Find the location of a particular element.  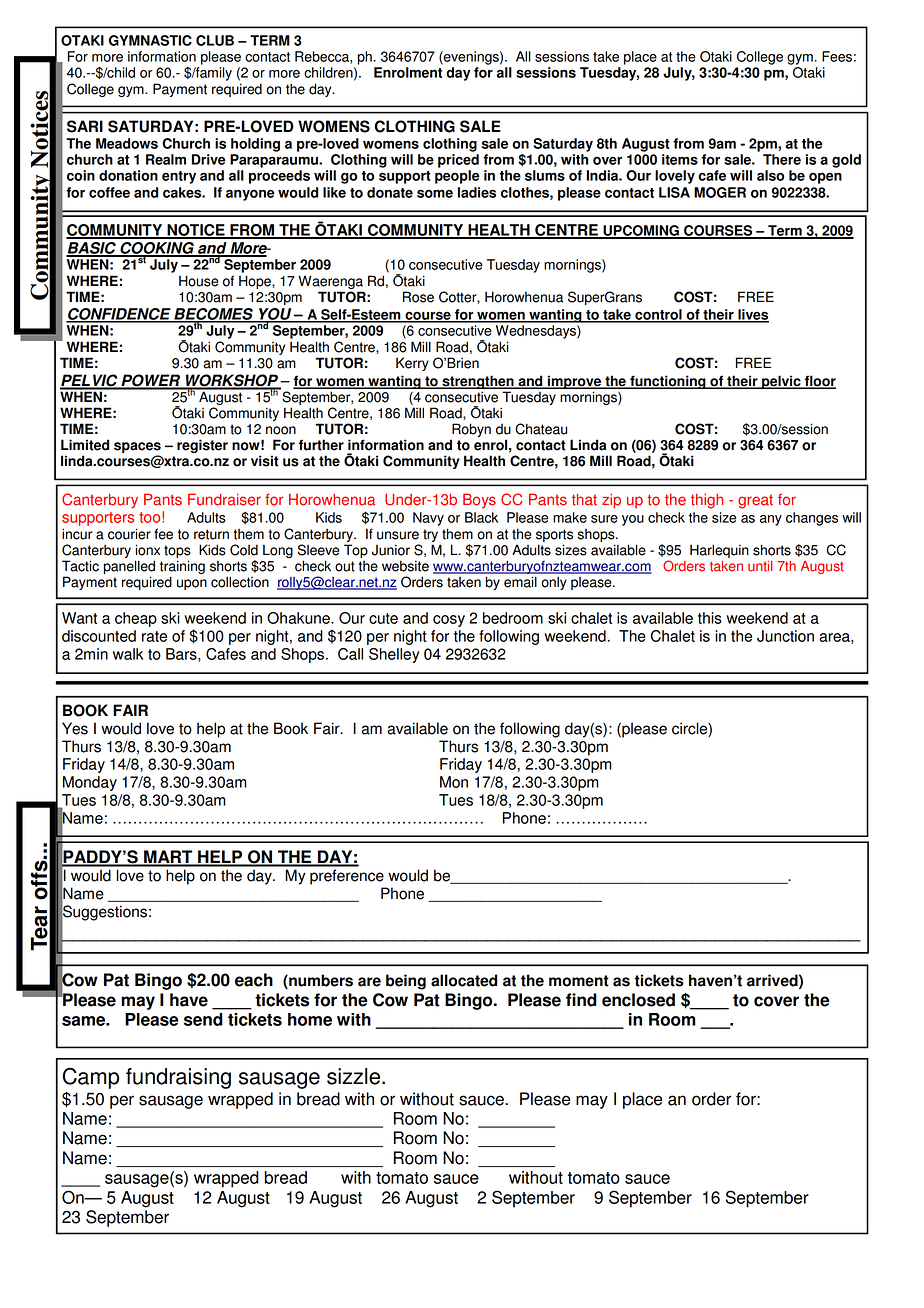

Monday is located at coordinates (90, 783).
